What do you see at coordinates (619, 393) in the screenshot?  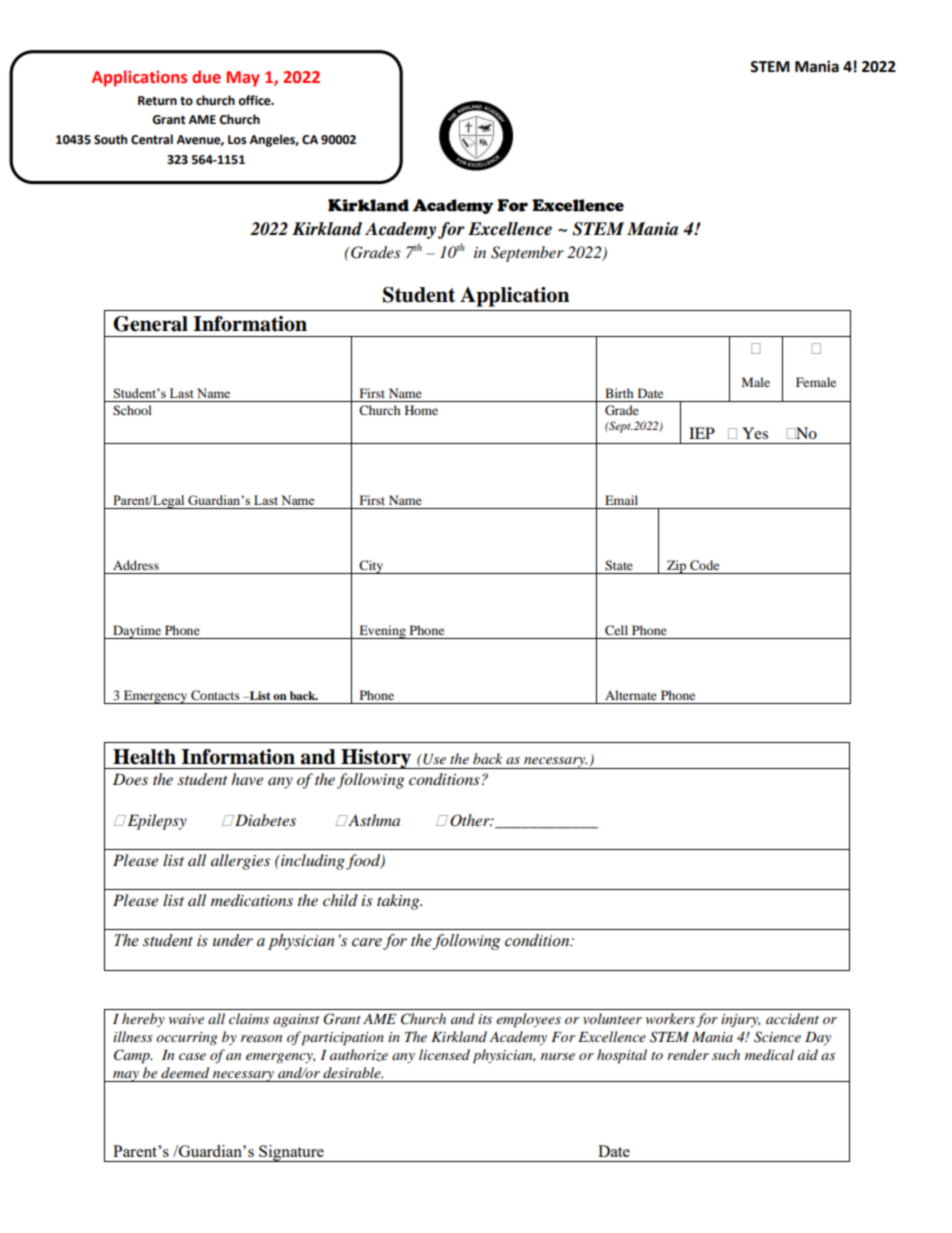 I see `Birth` at bounding box center [619, 393].
